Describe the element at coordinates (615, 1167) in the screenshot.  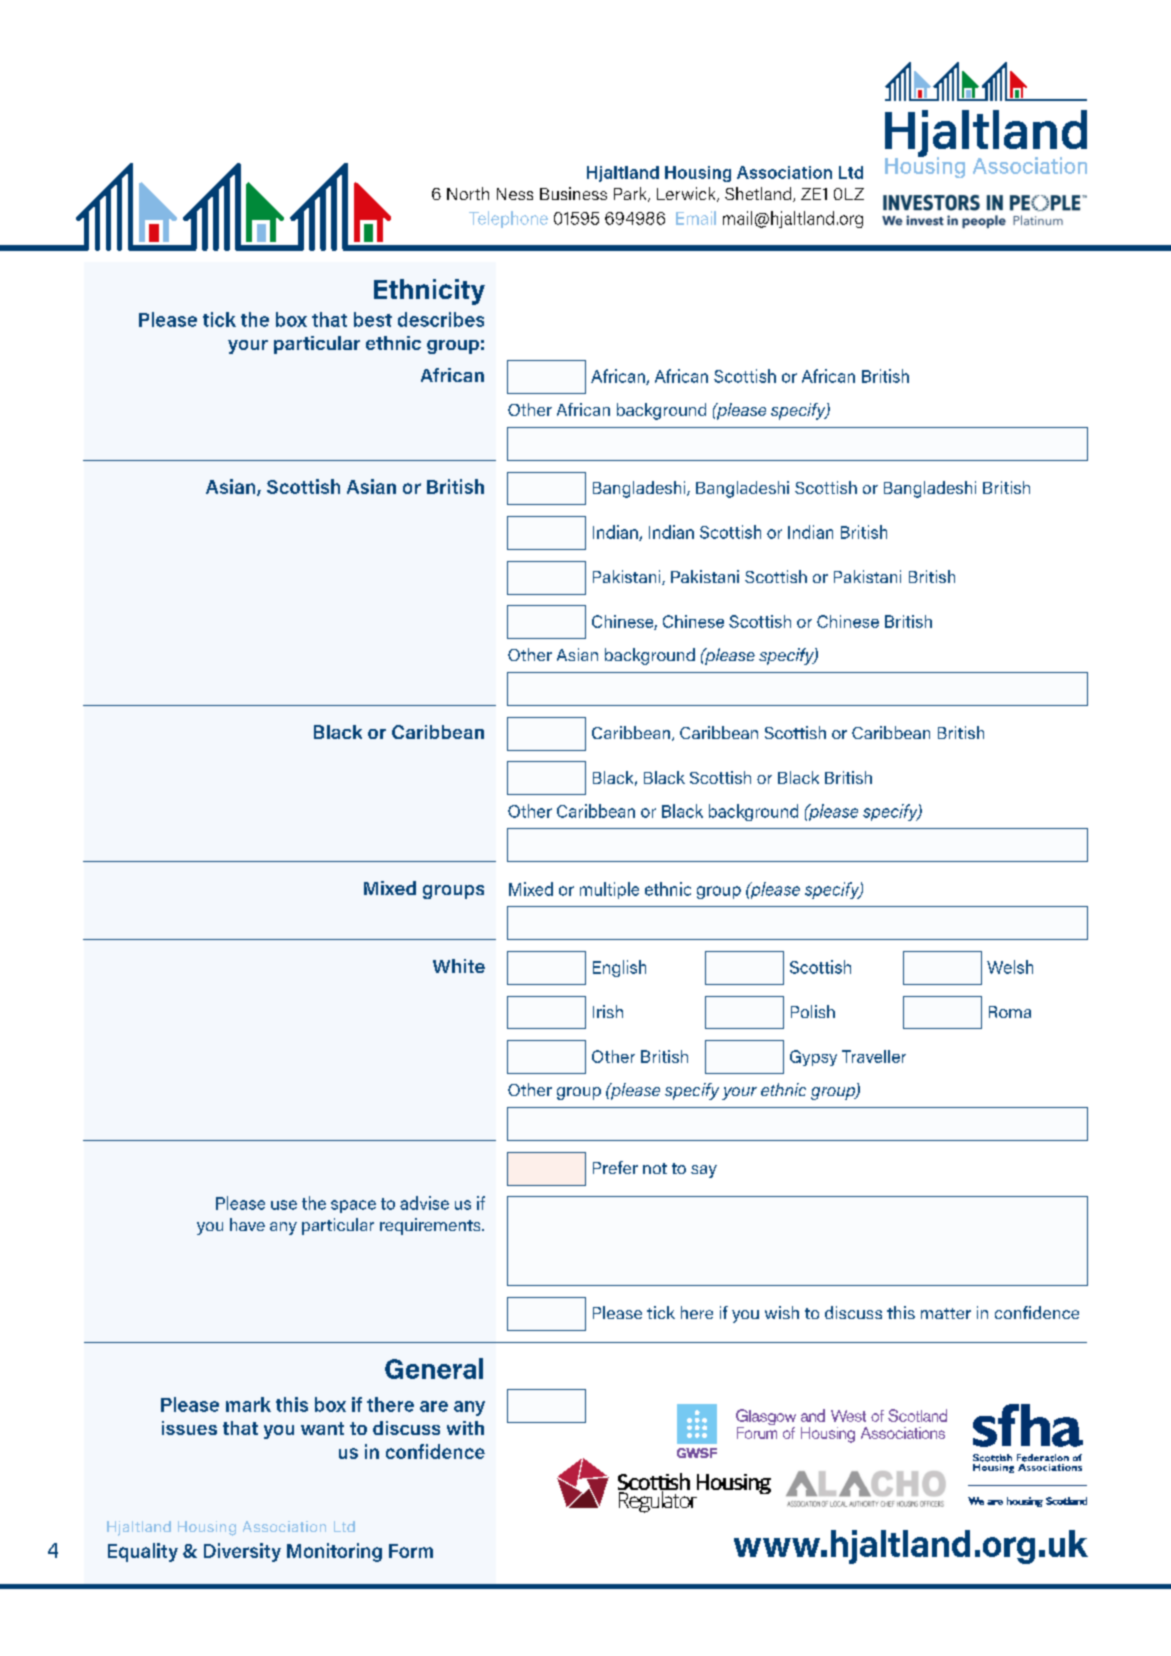
I see `Prefer` at that location.
